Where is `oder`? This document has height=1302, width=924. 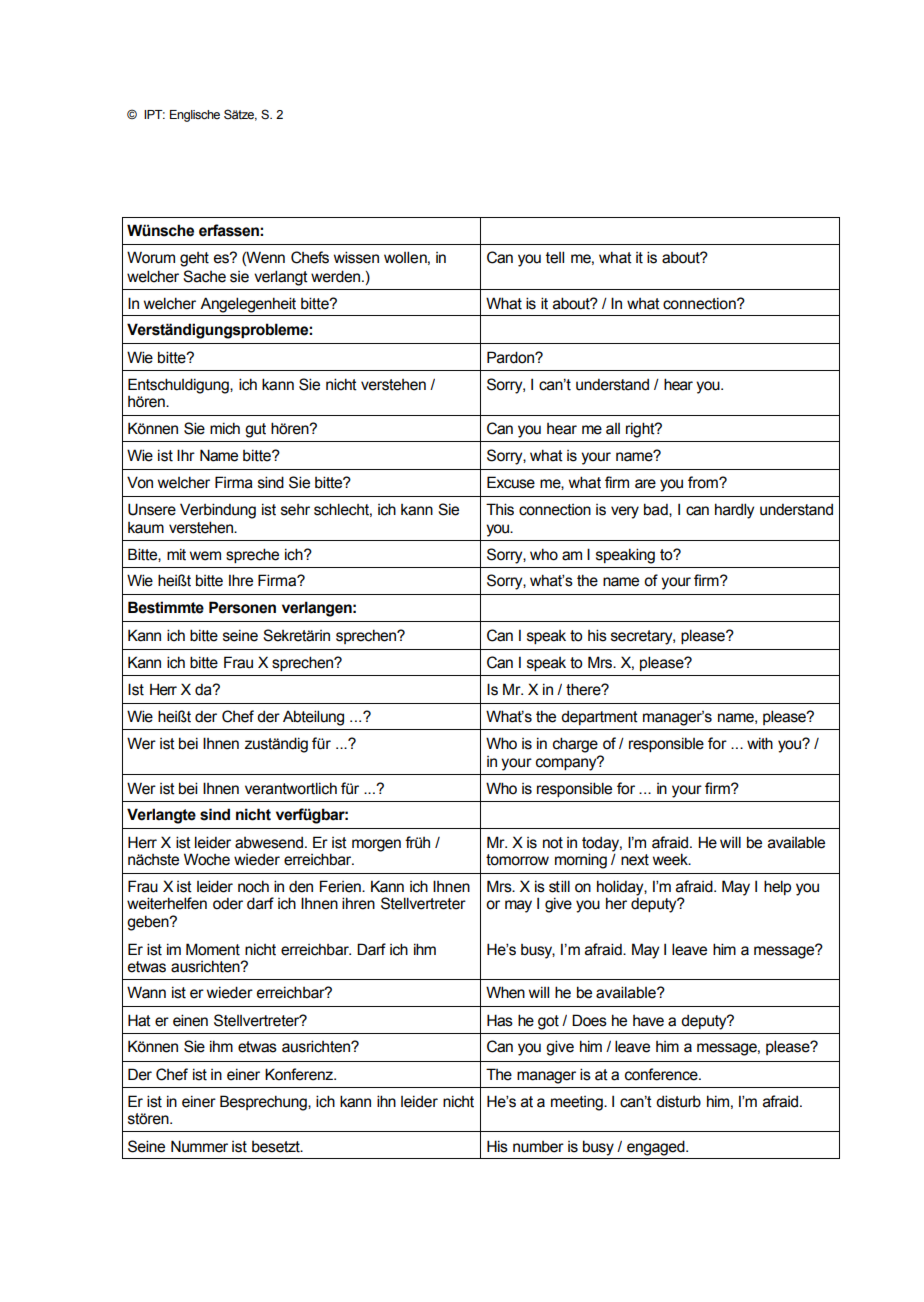
oder is located at coordinates (228, 904).
